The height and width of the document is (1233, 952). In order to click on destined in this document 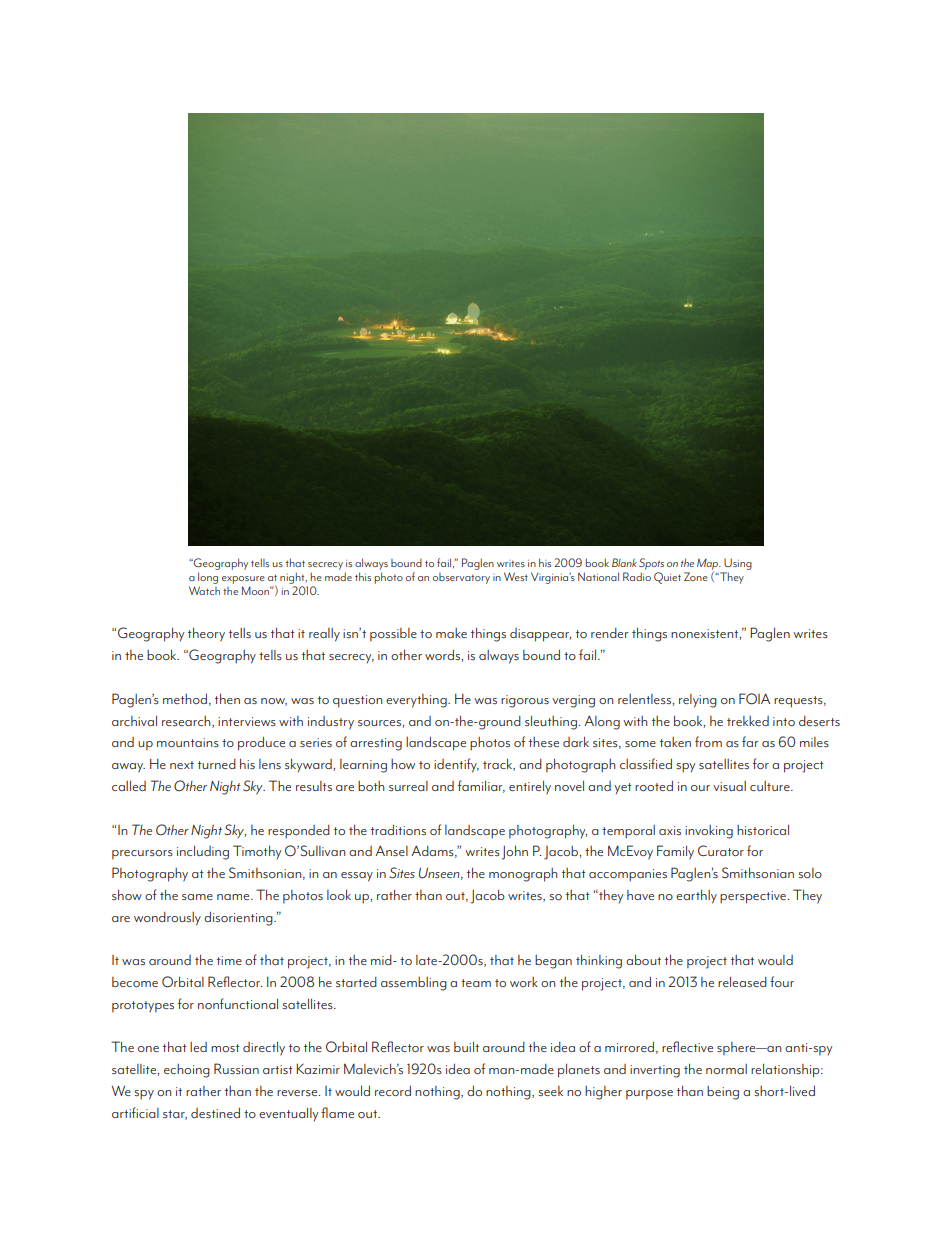, I will do `click(215, 1113)`.
